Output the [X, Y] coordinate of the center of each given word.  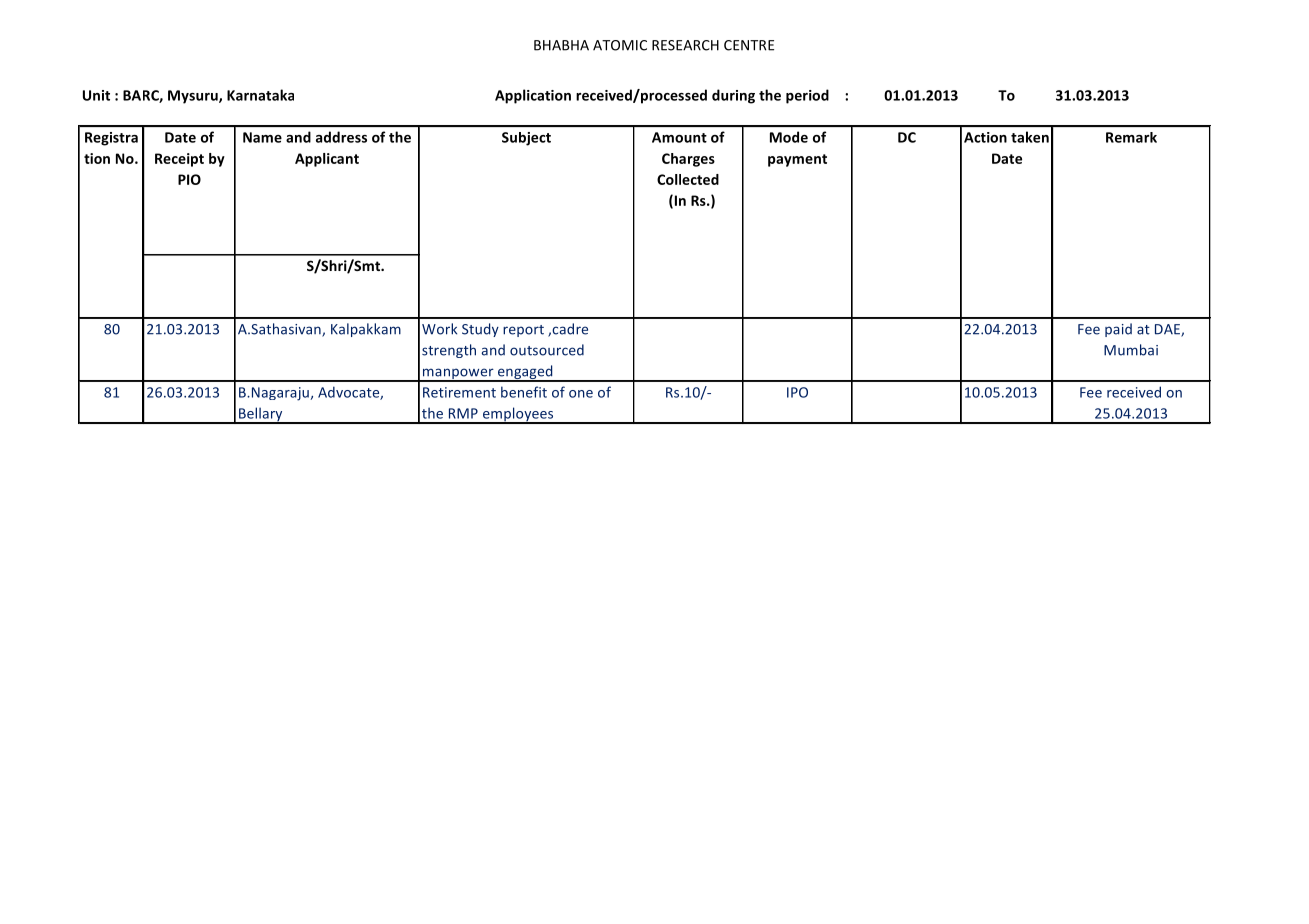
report [523, 331]
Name [262, 137]
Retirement [459, 392]
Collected [688, 179]
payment [797, 160]
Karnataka [260, 95]
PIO [189, 179]
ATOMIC [620, 45]
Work [439, 329]
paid [1118, 330]
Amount [679, 137]
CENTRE [749, 45]
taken [1030, 137]
